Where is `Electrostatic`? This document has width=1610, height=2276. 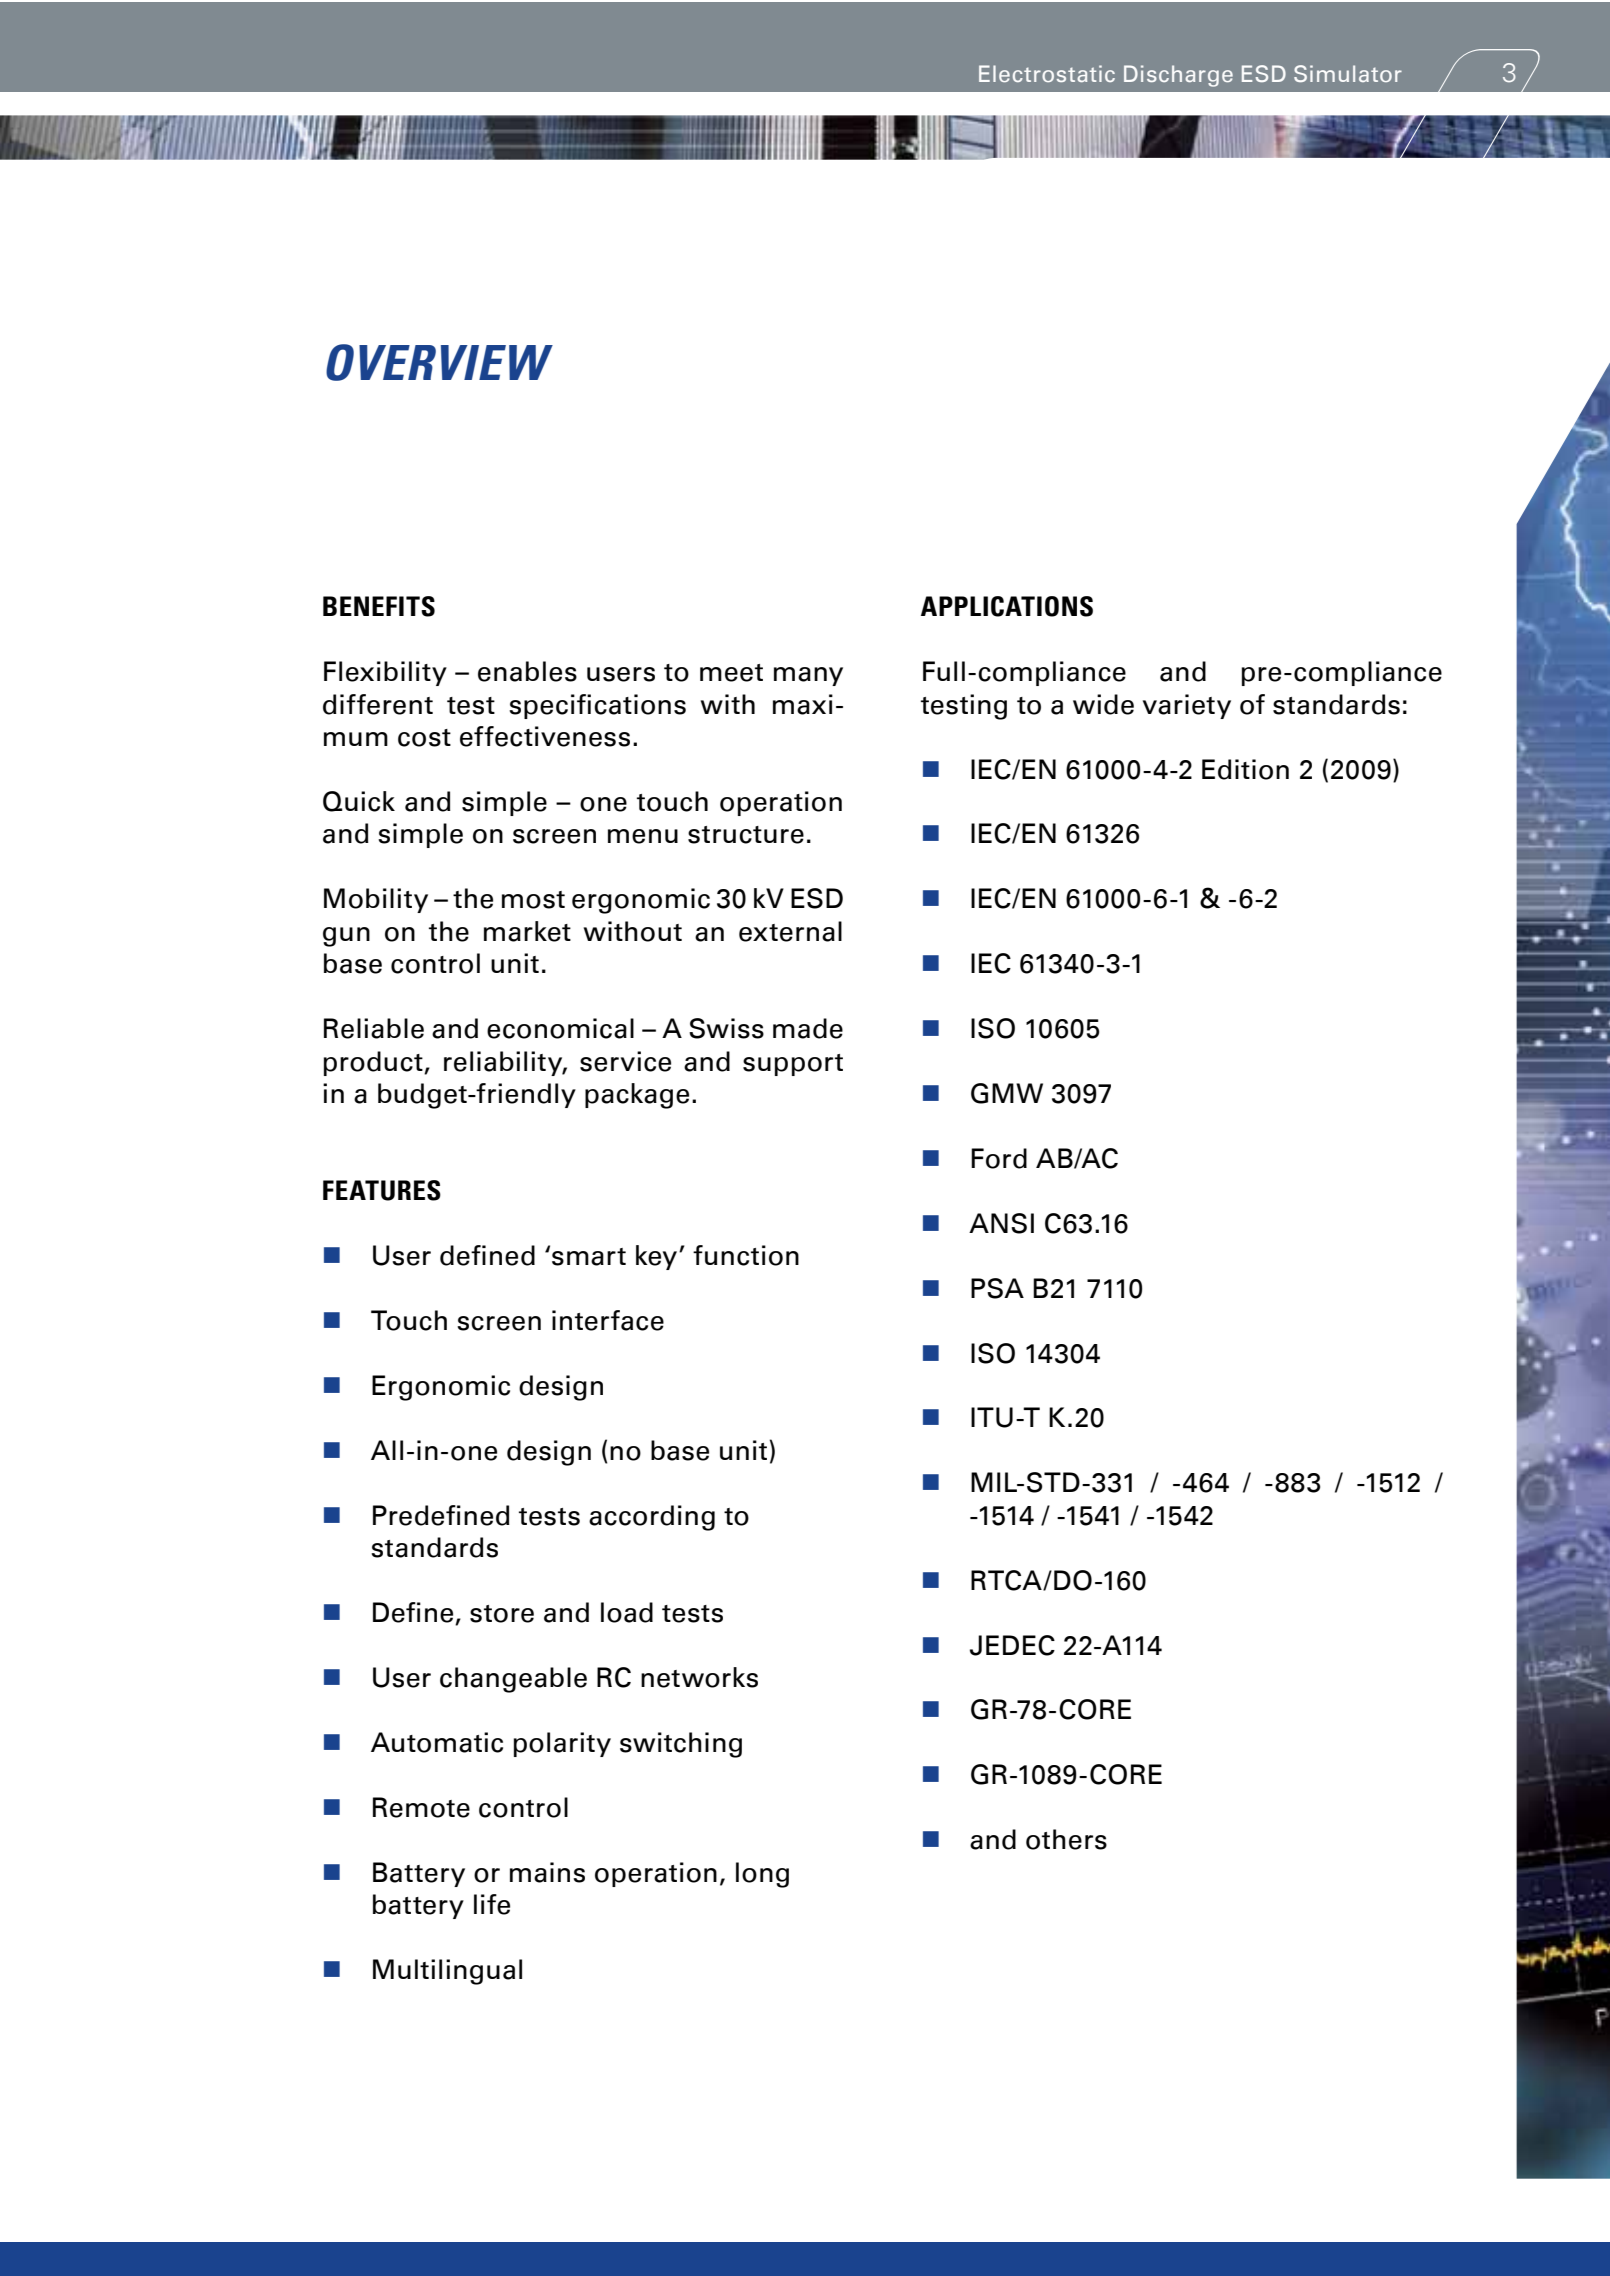 Electrostatic is located at coordinates (1047, 73).
